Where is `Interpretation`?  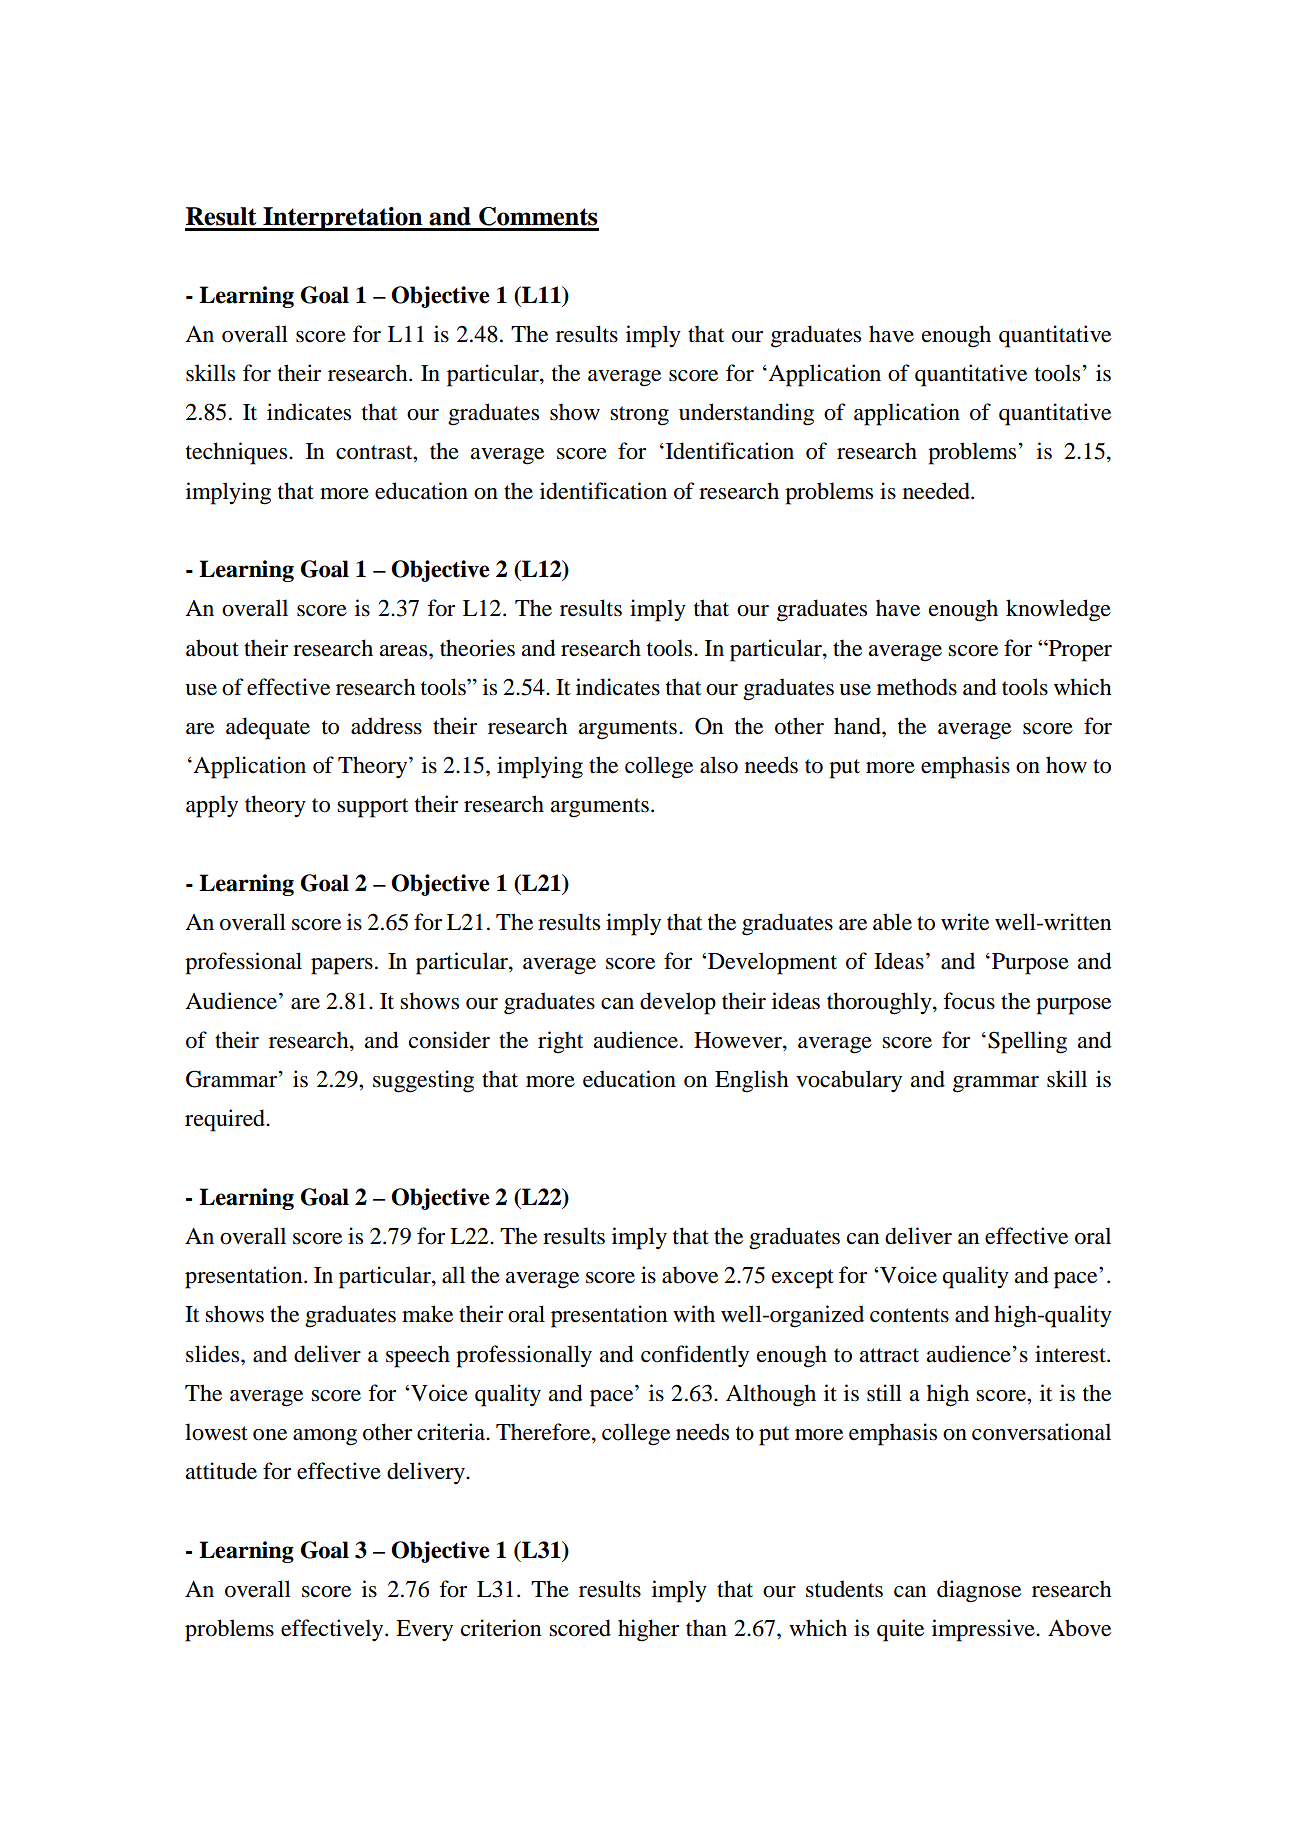
Interpretation is located at coordinates (343, 219).
